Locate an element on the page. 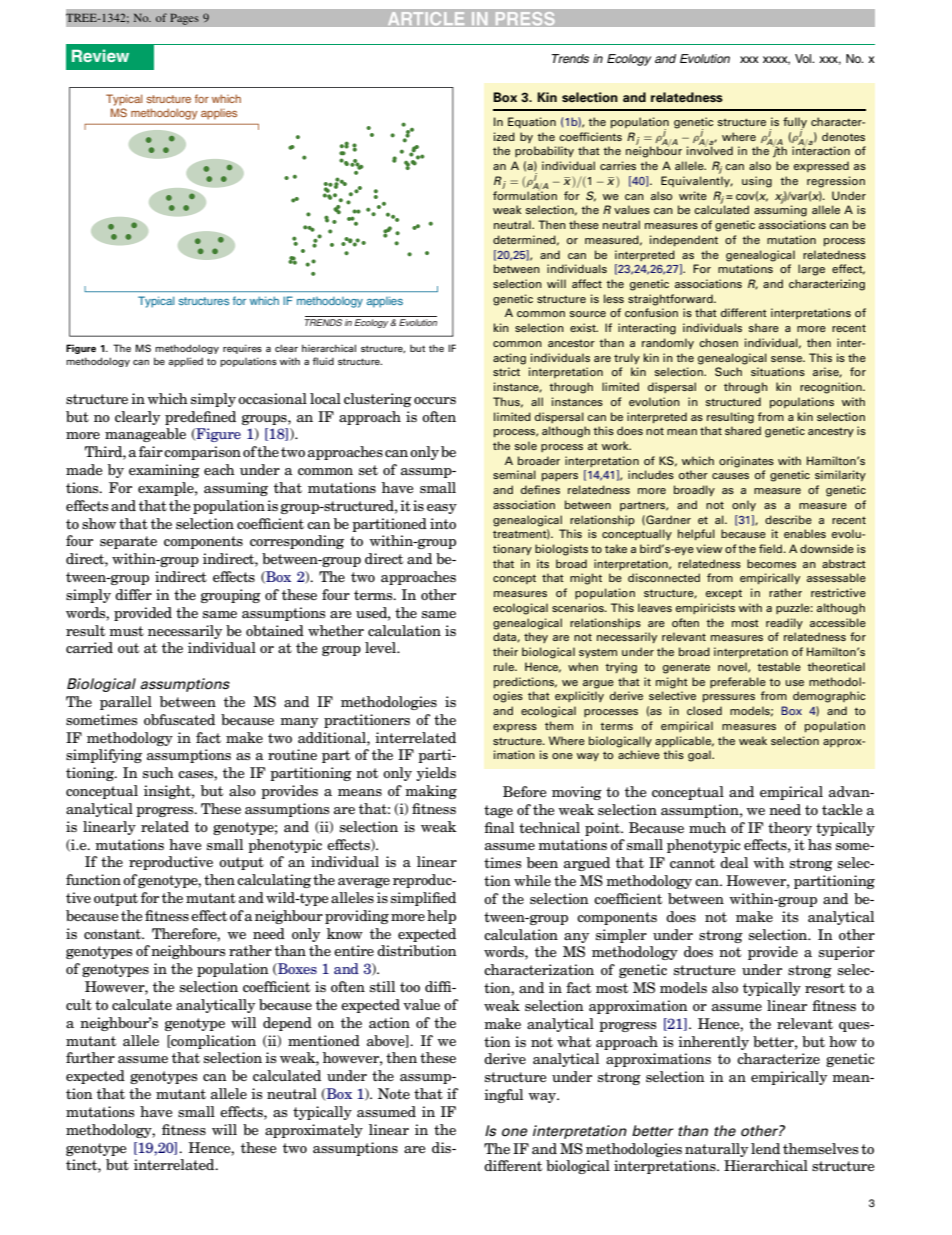 This page has height=1235, width=952. further is located at coordinates (90, 1057).
